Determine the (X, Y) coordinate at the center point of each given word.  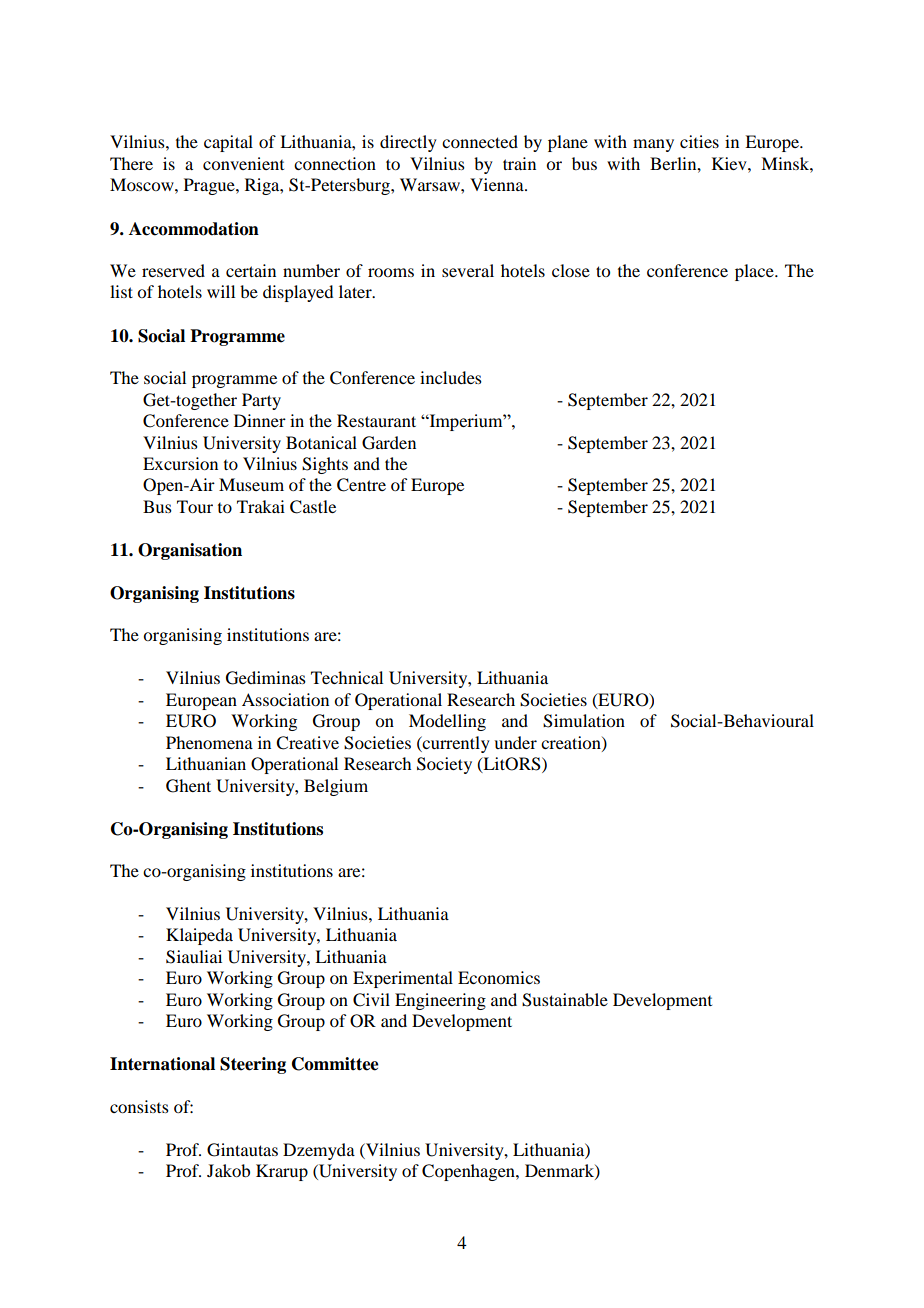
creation (572, 743)
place (755, 272)
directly (408, 143)
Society (444, 765)
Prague (210, 186)
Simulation (584, 721)
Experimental (403, 979)
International (162, 1064)
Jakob (228, 1170)
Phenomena (209, 742)
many (653, 145)
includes (451, 377)
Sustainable (565, 1000)
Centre (361, 485)
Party (261, 401)
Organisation (190, 551)
